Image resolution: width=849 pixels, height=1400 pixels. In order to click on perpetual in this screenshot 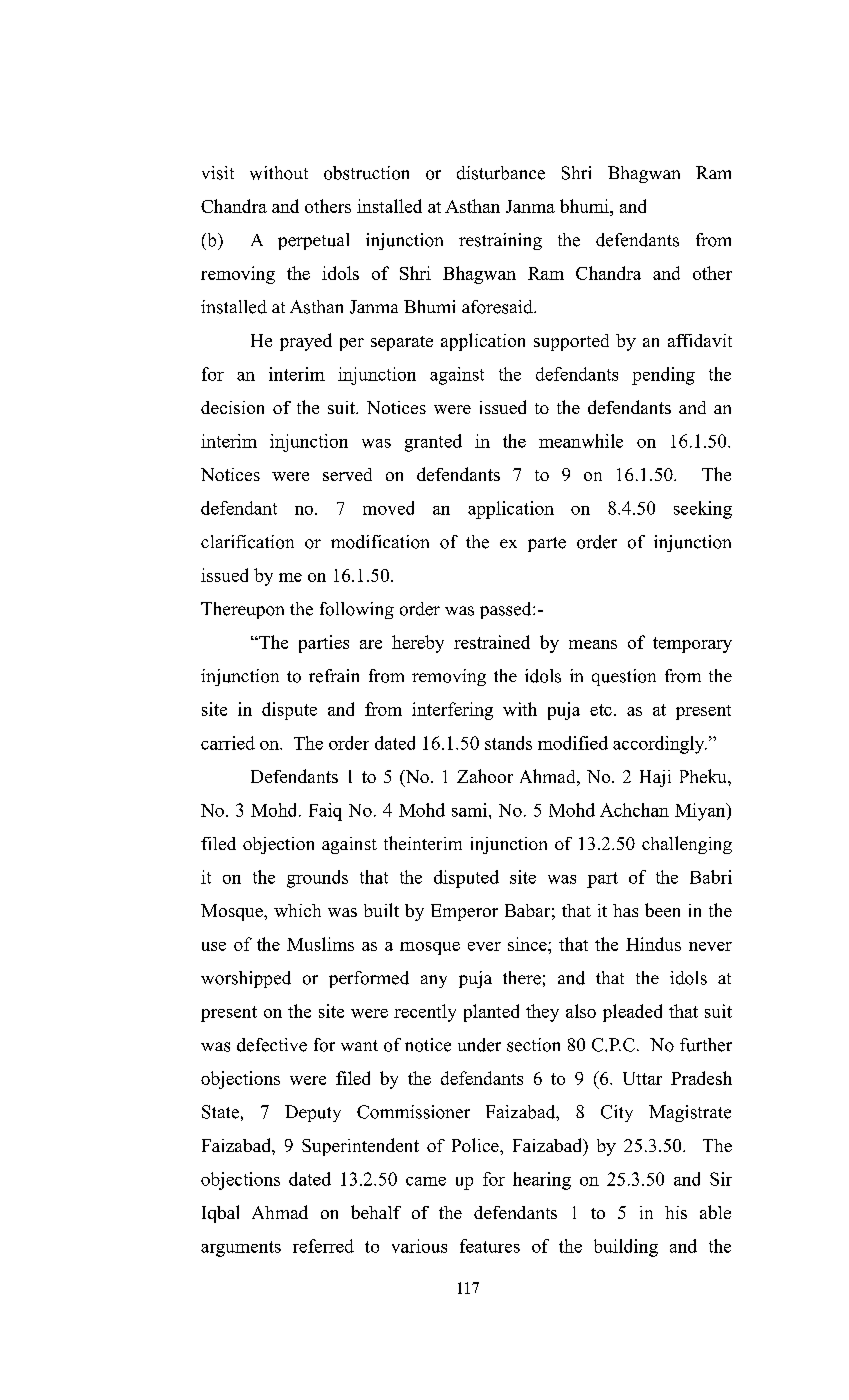, I will do `click(313, 241)`.
